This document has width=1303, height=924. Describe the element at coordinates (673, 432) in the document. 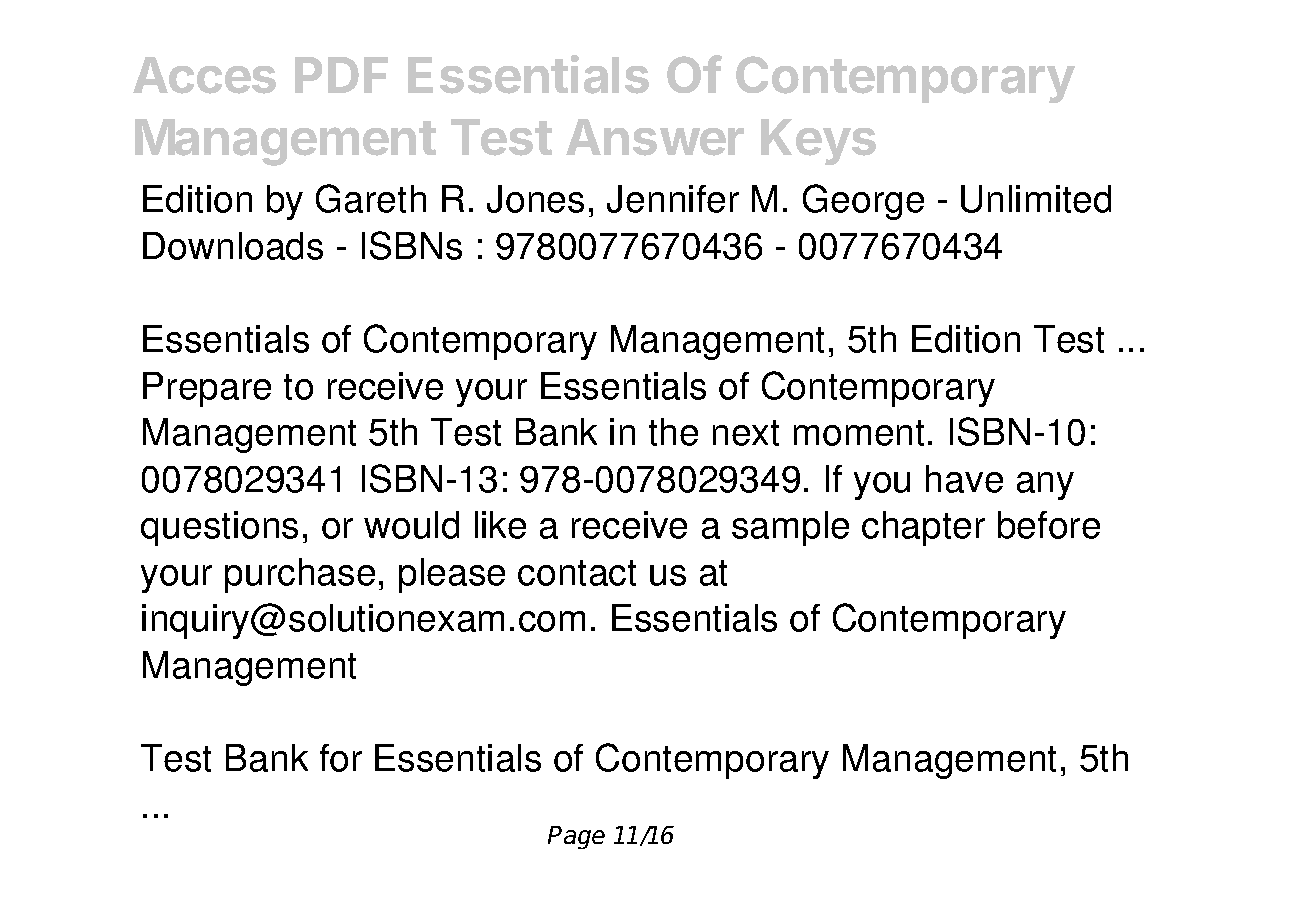

I see `the` at that location.
